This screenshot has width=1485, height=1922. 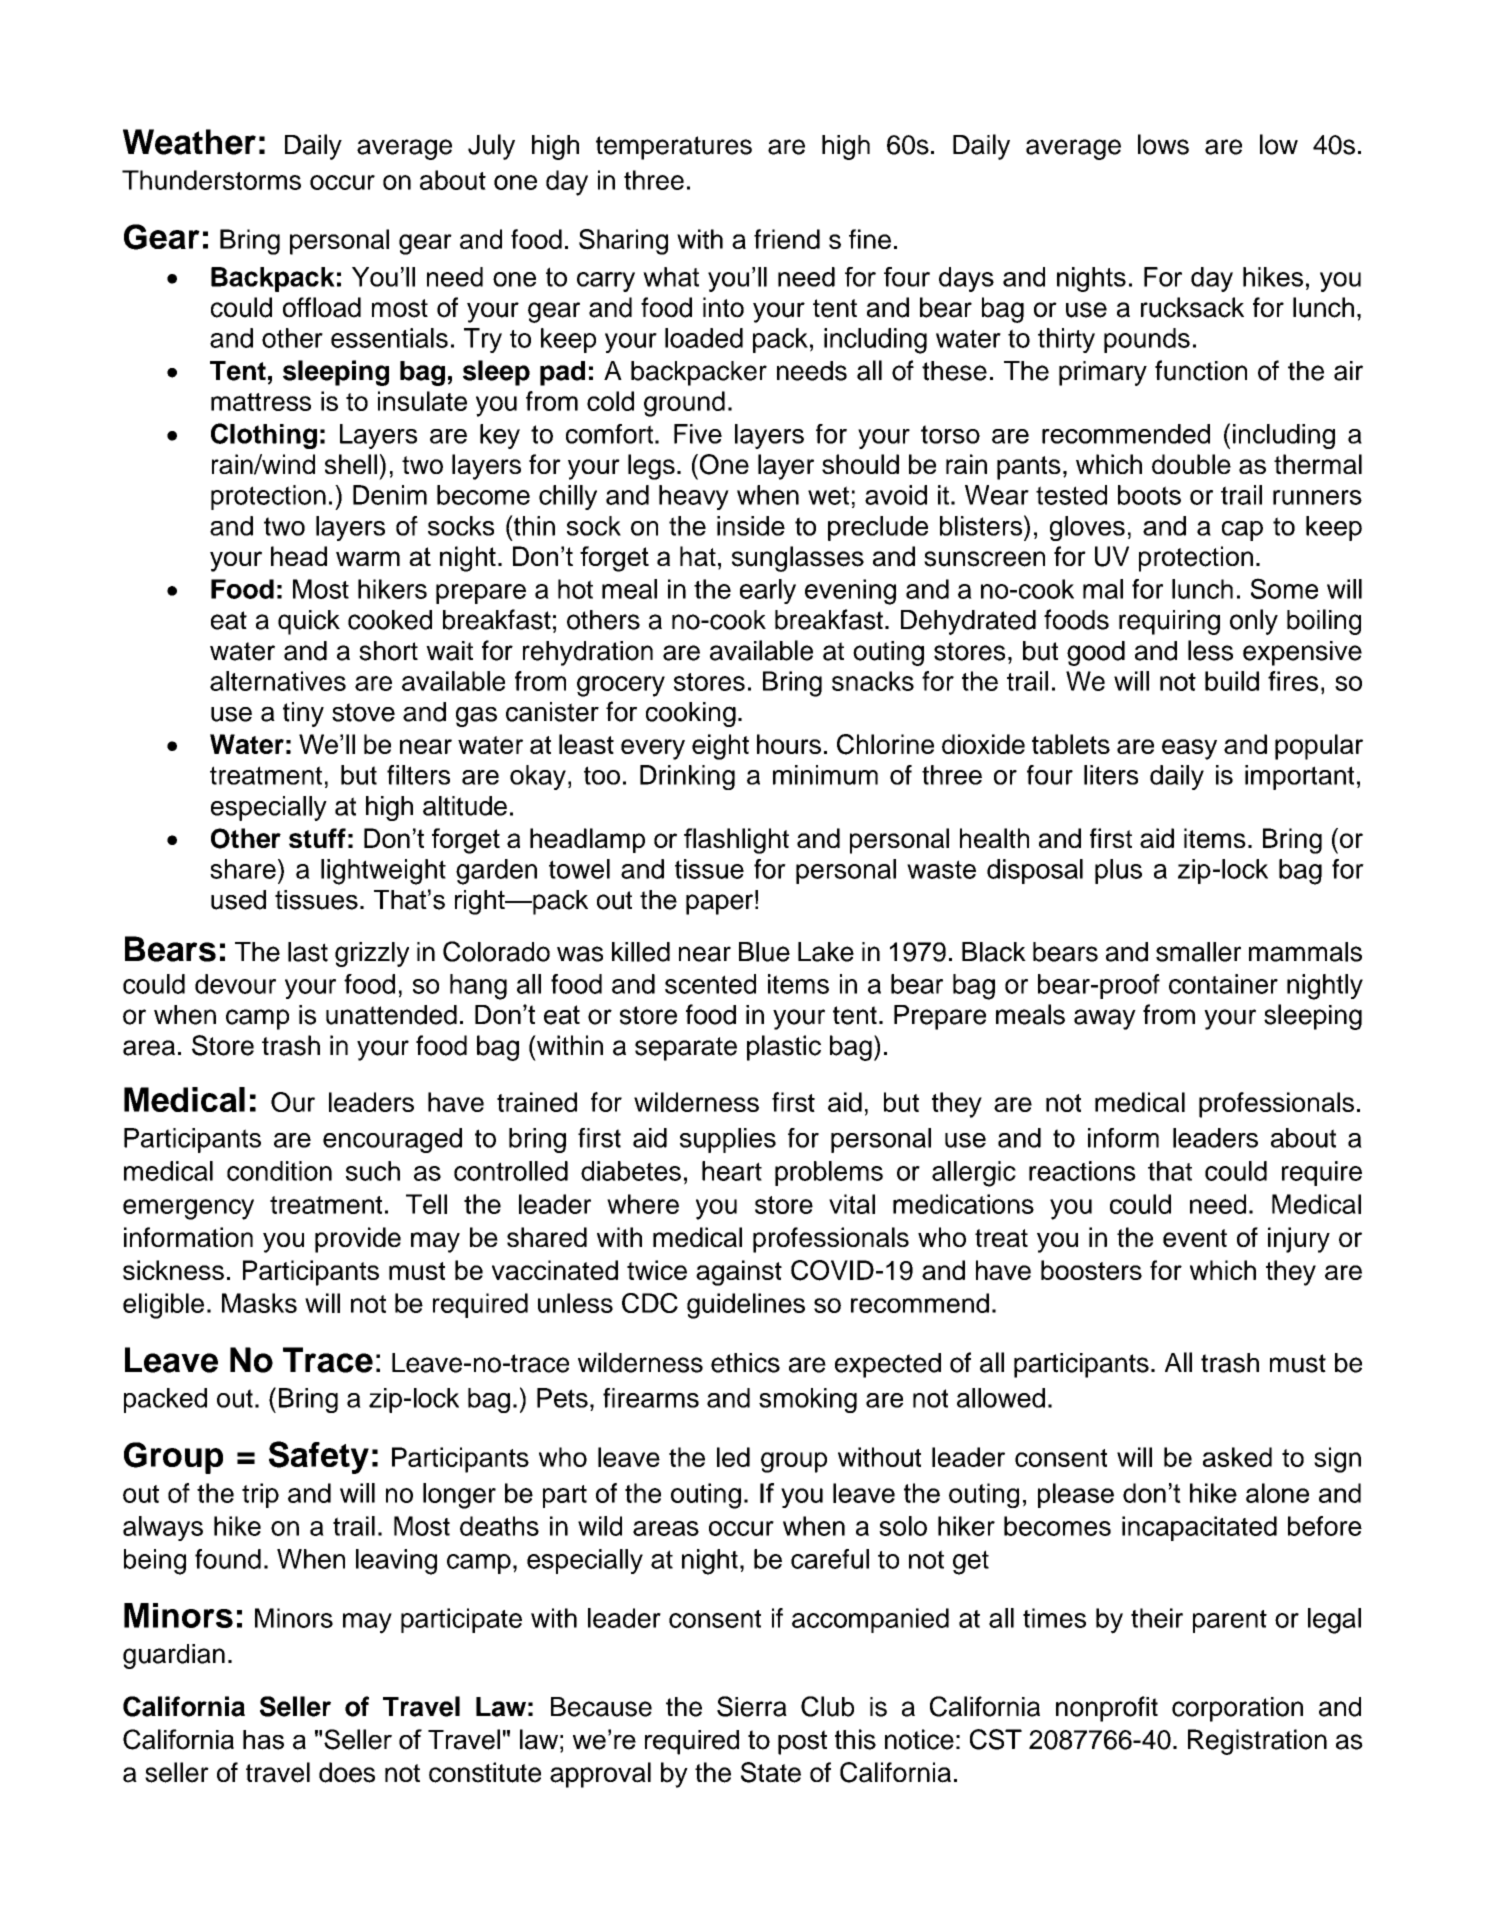 I want to click on friend, so click(x=787, y=239).
